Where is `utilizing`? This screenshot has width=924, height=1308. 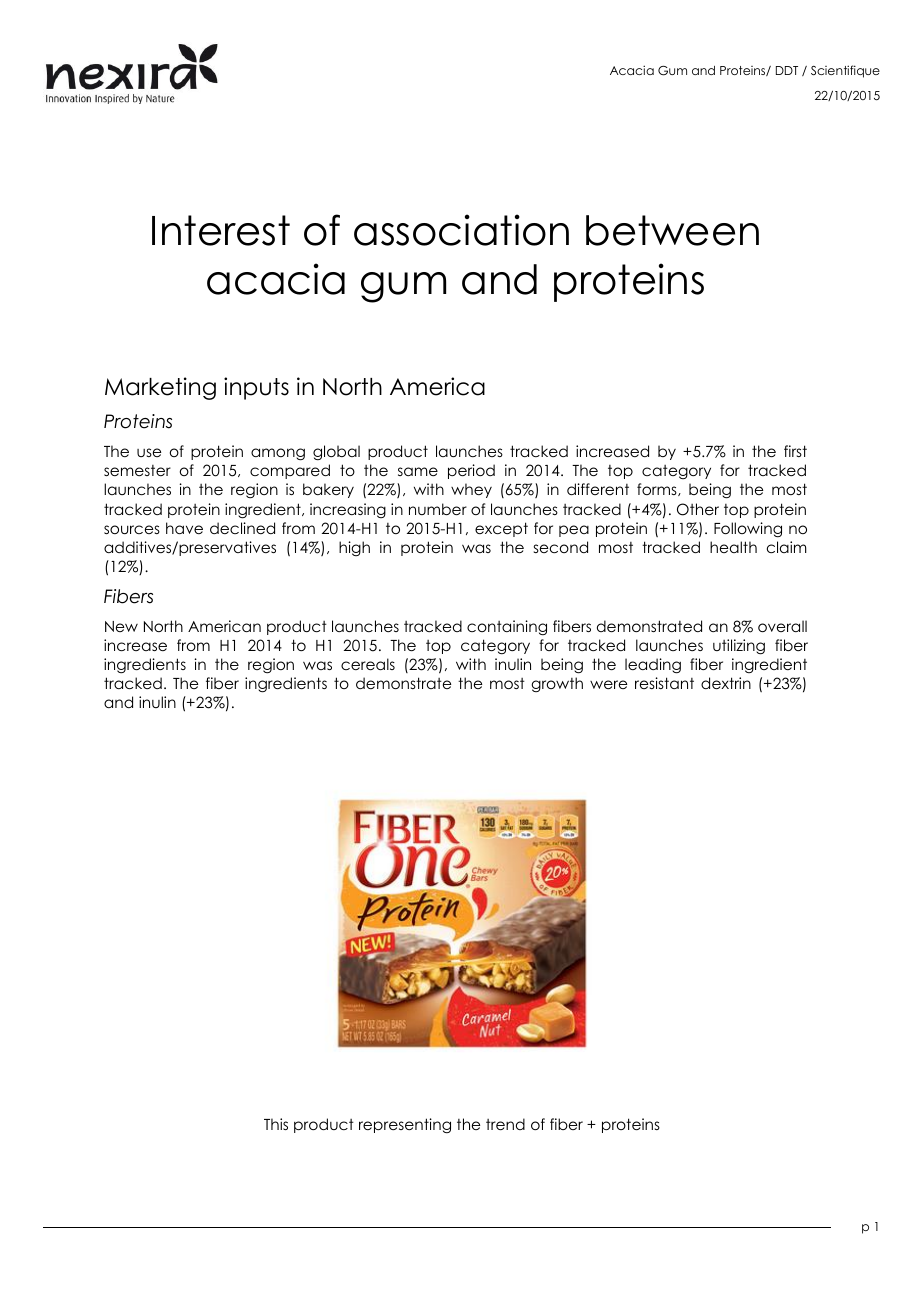 utilizing is located at coordinates (739, 647).
